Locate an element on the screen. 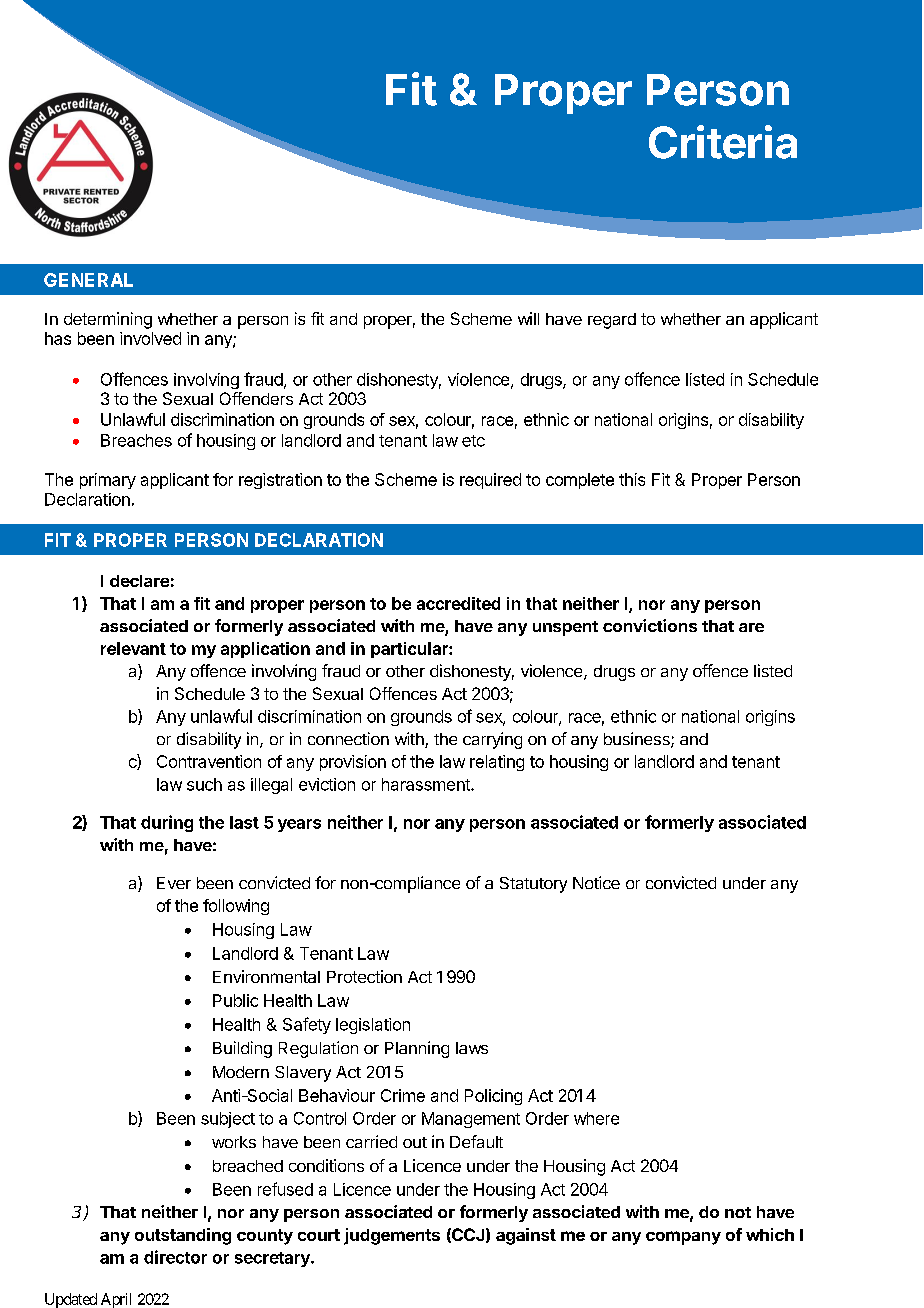  Criteria is located at coordinates (723, 142).
